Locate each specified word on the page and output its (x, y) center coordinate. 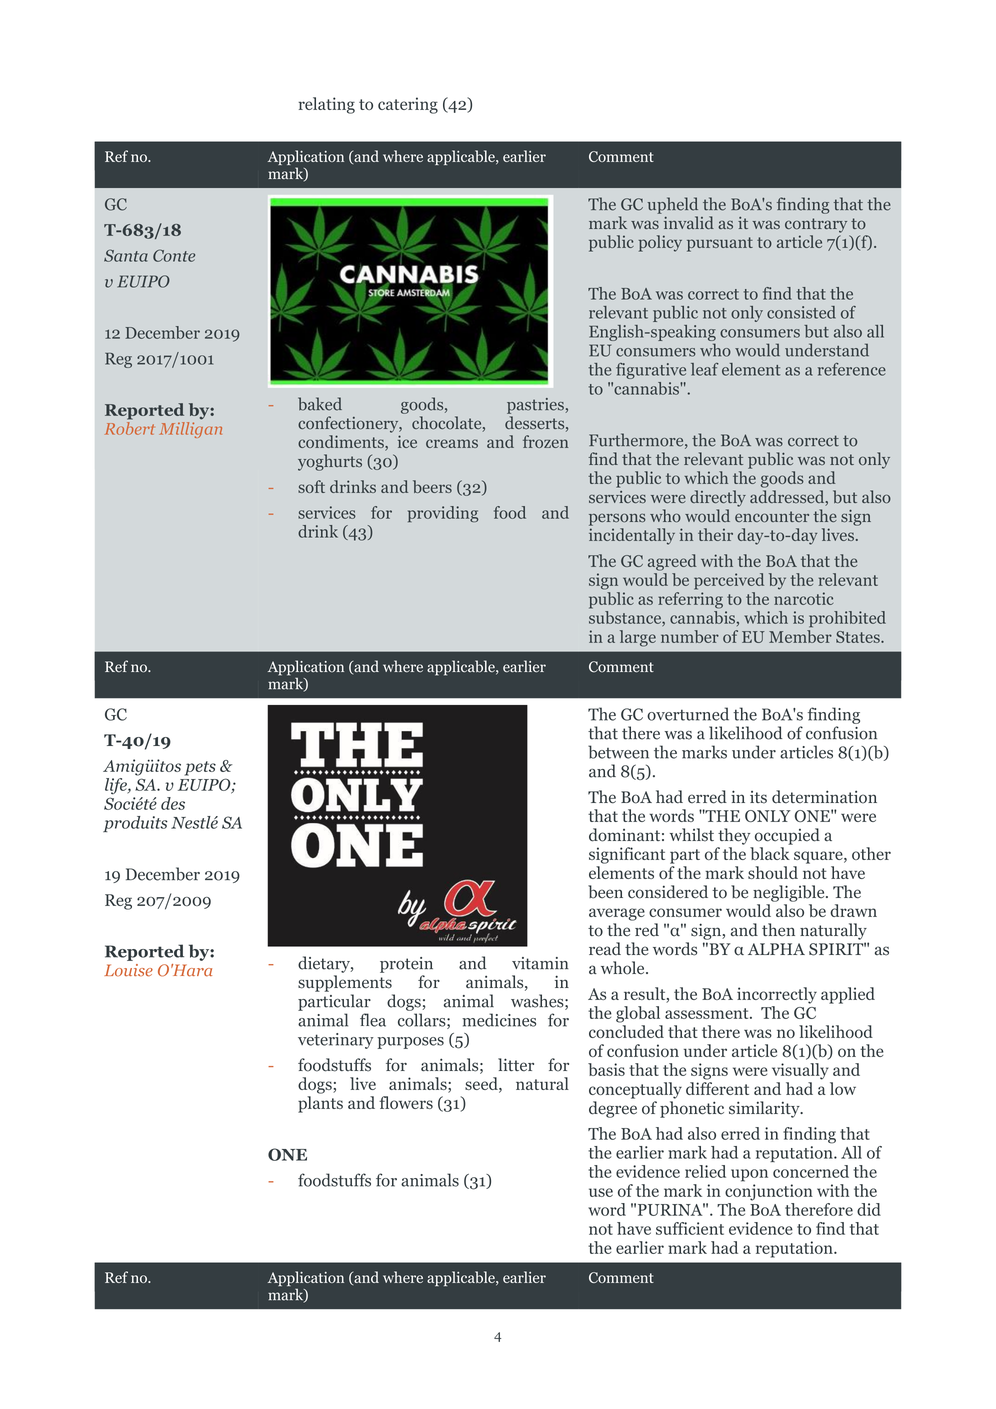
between (618, 752)
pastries (536, 406)
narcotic (803, 598)
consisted (801, 312)
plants (320, 1104)
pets (200, 768)
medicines (499, 1020)
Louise (129, 970)
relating (327, 105)
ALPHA (776, 949)
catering (408, 105)
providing (443, 514)
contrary (816, 225)
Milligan (190, 430)
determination (824, 797)
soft (311, 486)
